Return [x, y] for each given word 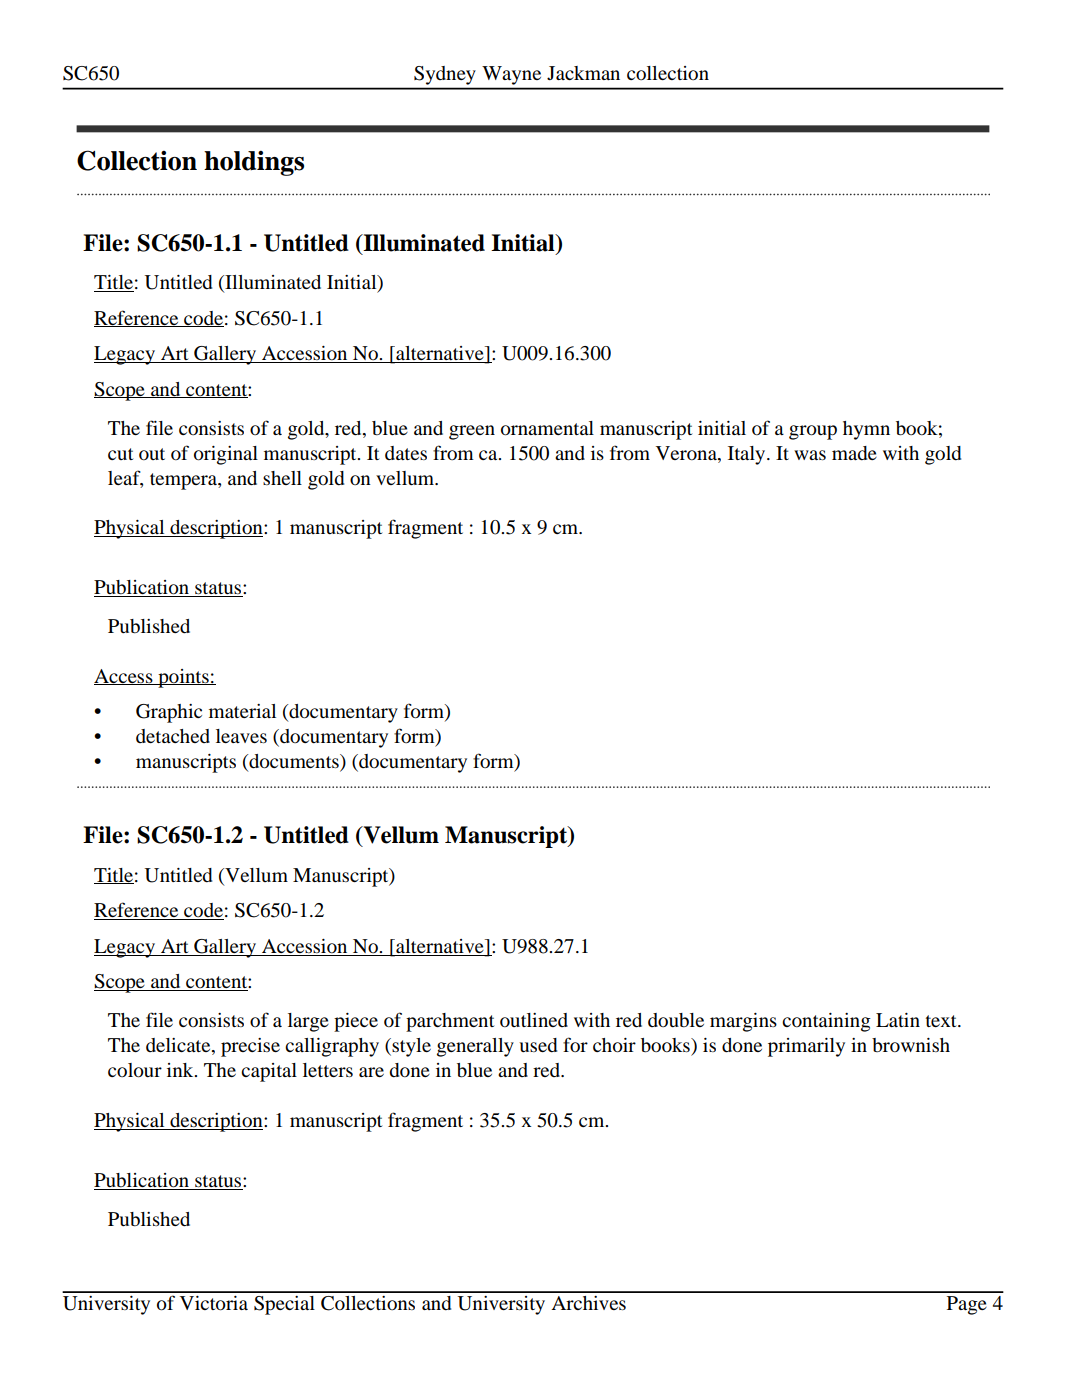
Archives [588, 1303]
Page [967, 1305]
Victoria [214, 1303]
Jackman [583, 73]
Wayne [512, 75]
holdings [254, 163]
